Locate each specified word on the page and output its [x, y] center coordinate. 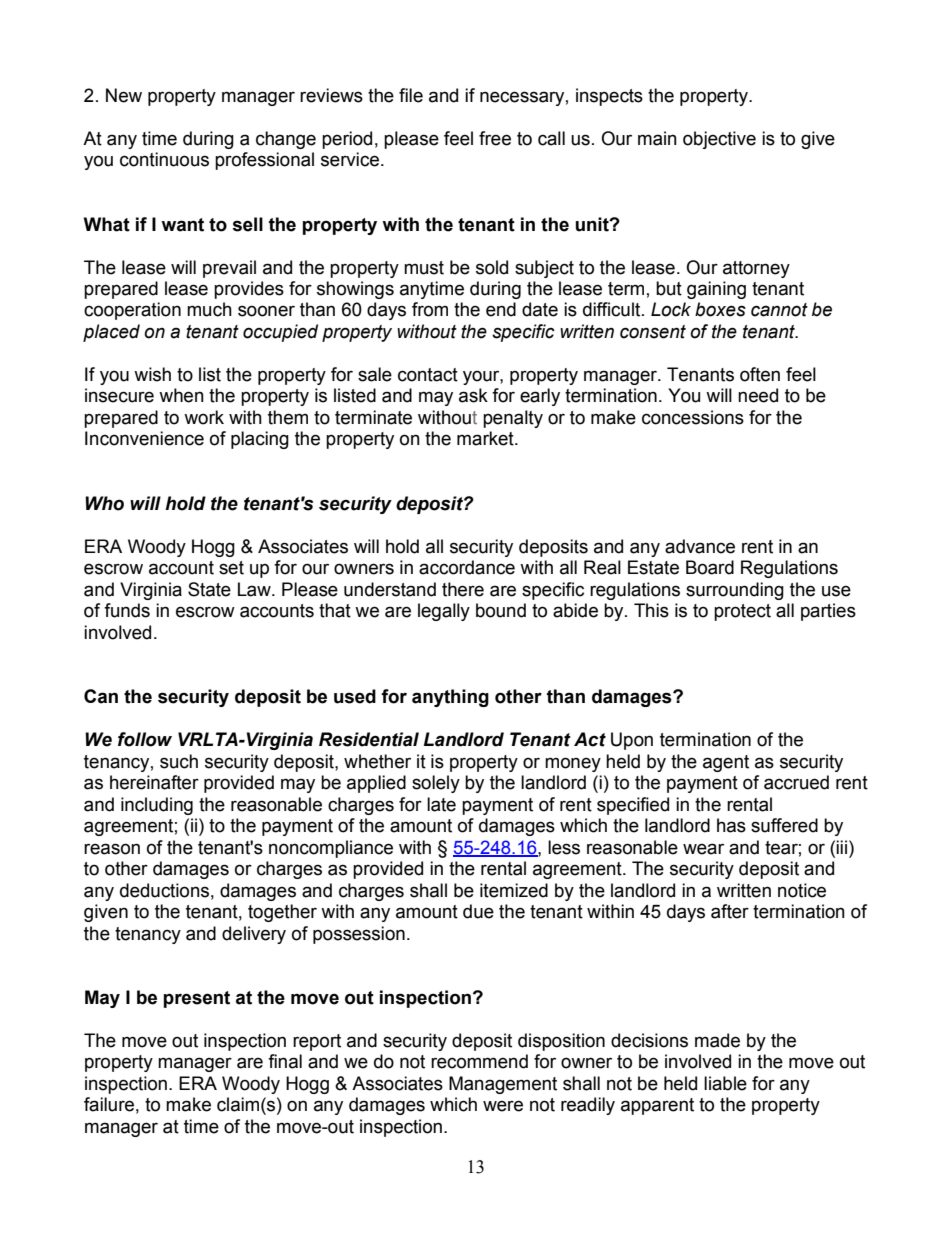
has [731, 825]
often [760, 374]
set [231, 568]
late [441, 804]
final [285, 1061]
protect [742, 612]
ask [473, 395]
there [463, 589]
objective [719, 140]
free [495, 138]
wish [152, 374]
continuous [164, 159]
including [157, 806]
